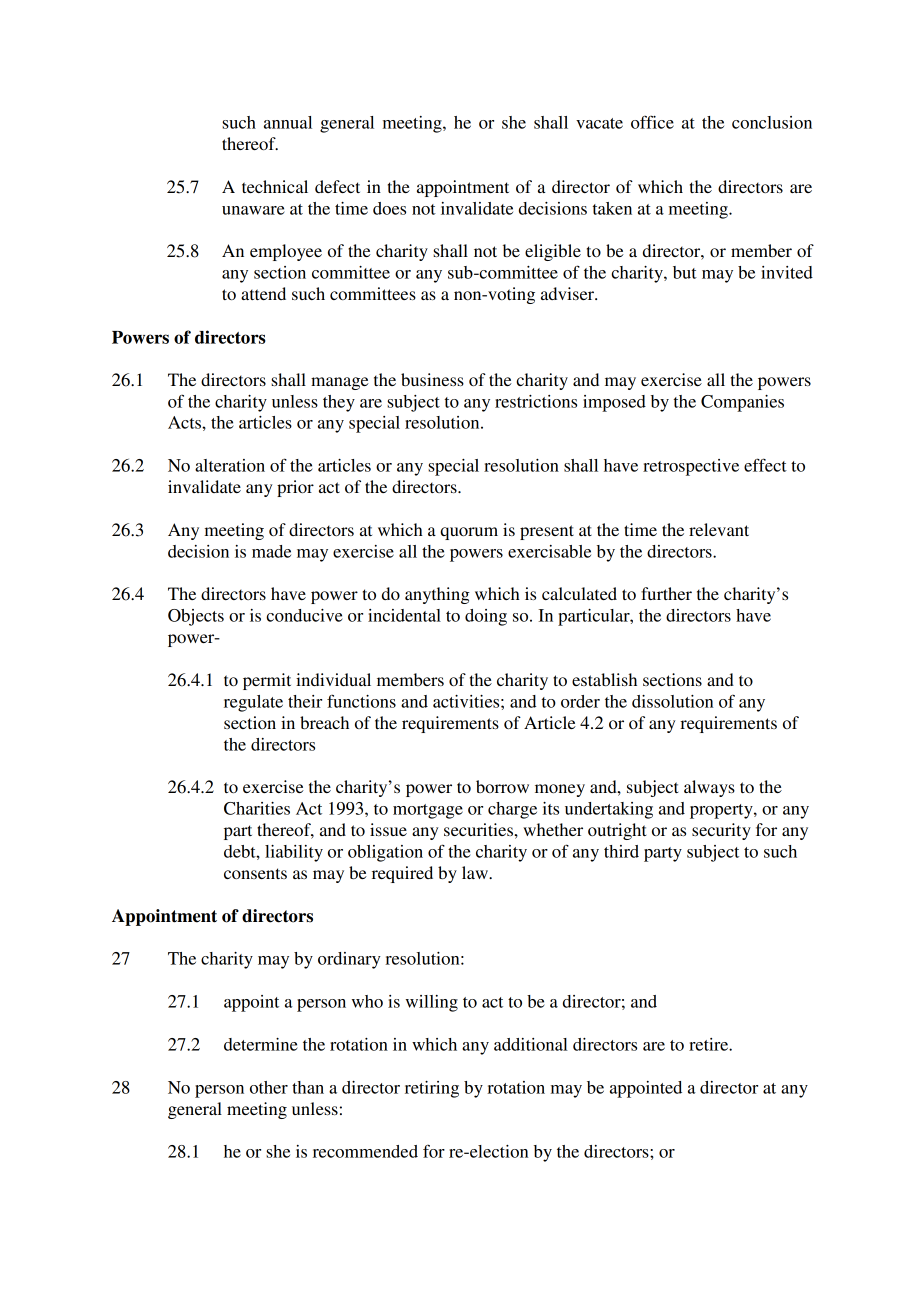  What do you see at coordinates (599, 123) in the screenshot?
I see `vacate` at bounding box center [599, 123].
